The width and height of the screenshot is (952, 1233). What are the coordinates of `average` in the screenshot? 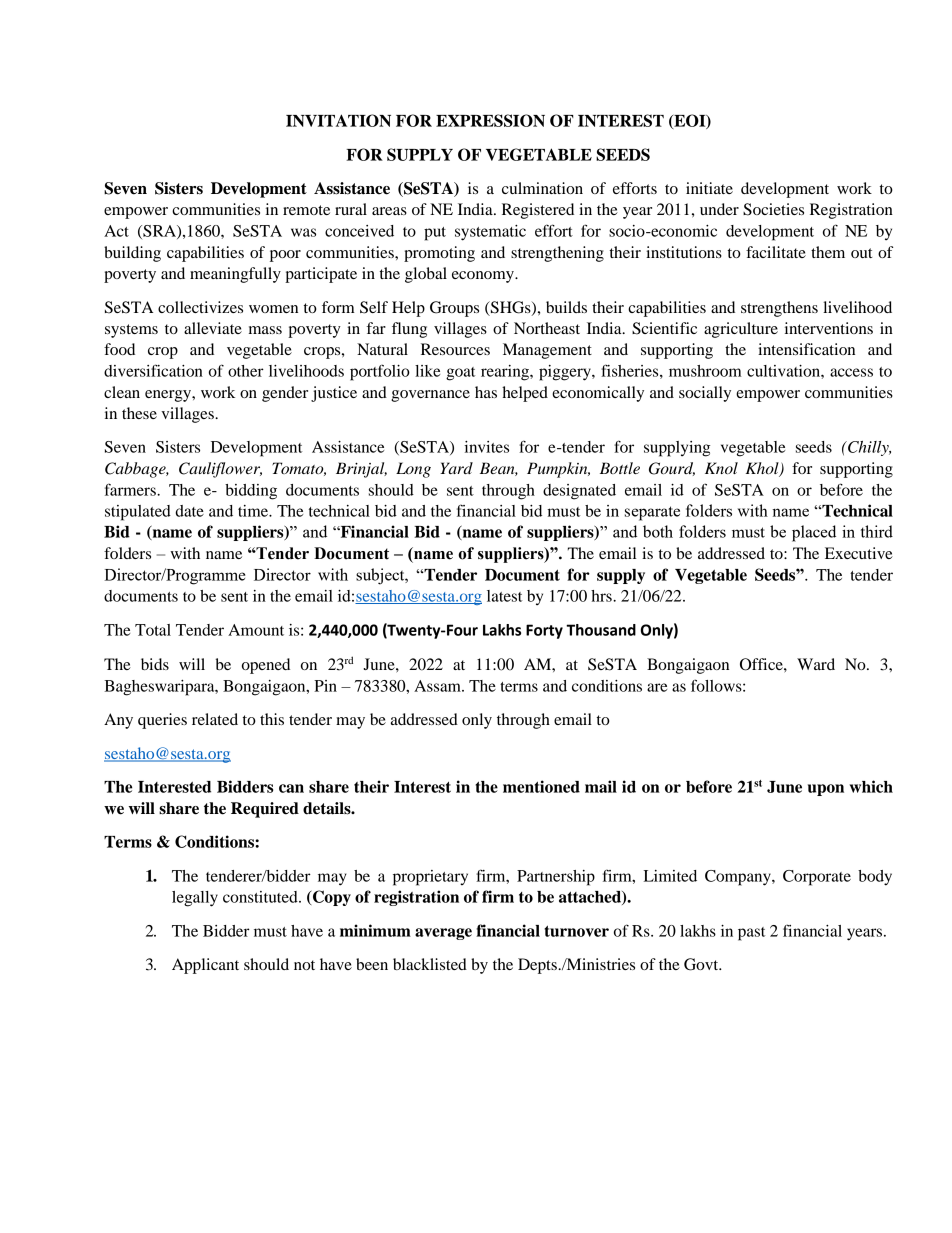 It's located at (443, 934).
